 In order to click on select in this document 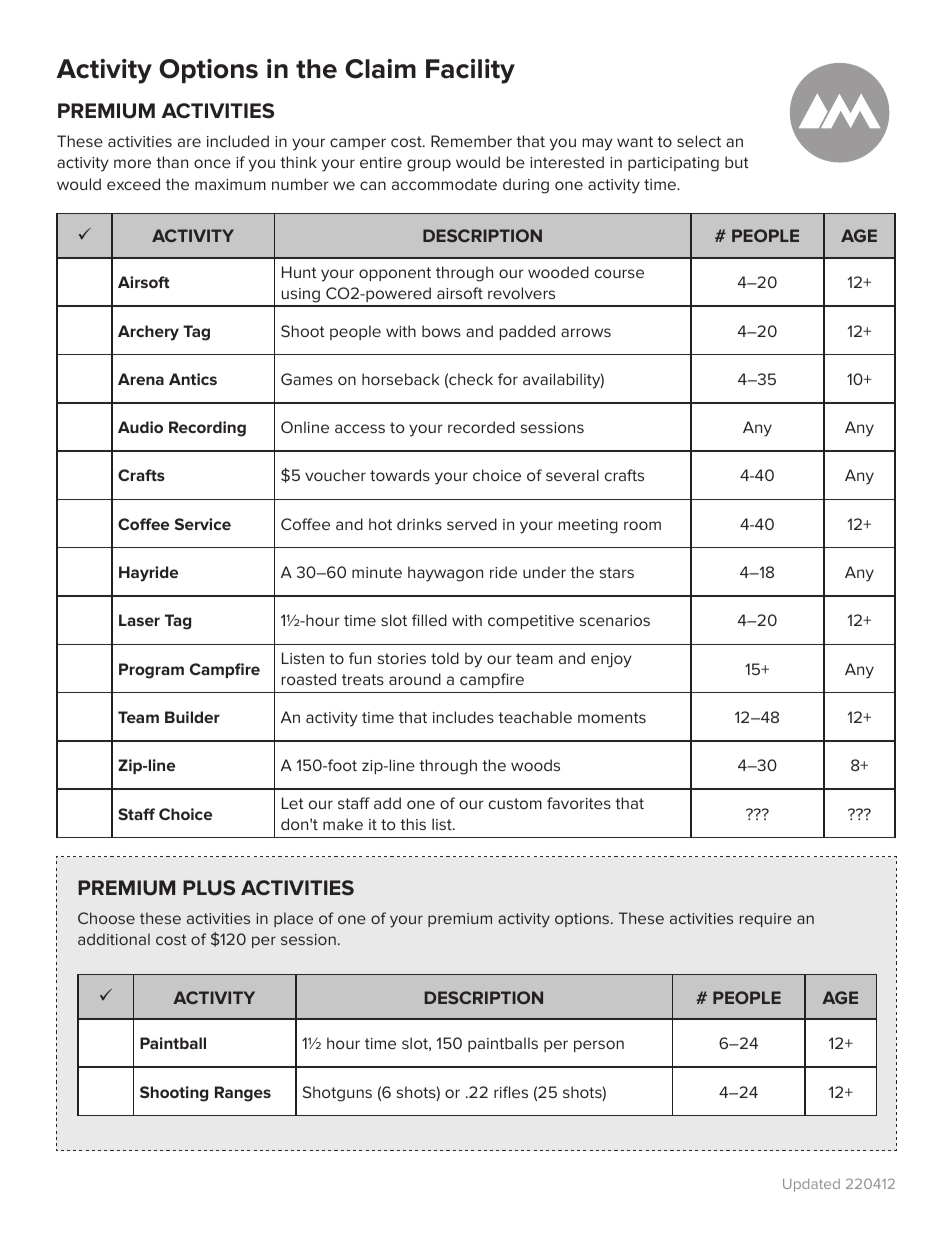, I will do `click(699, 141)`.
